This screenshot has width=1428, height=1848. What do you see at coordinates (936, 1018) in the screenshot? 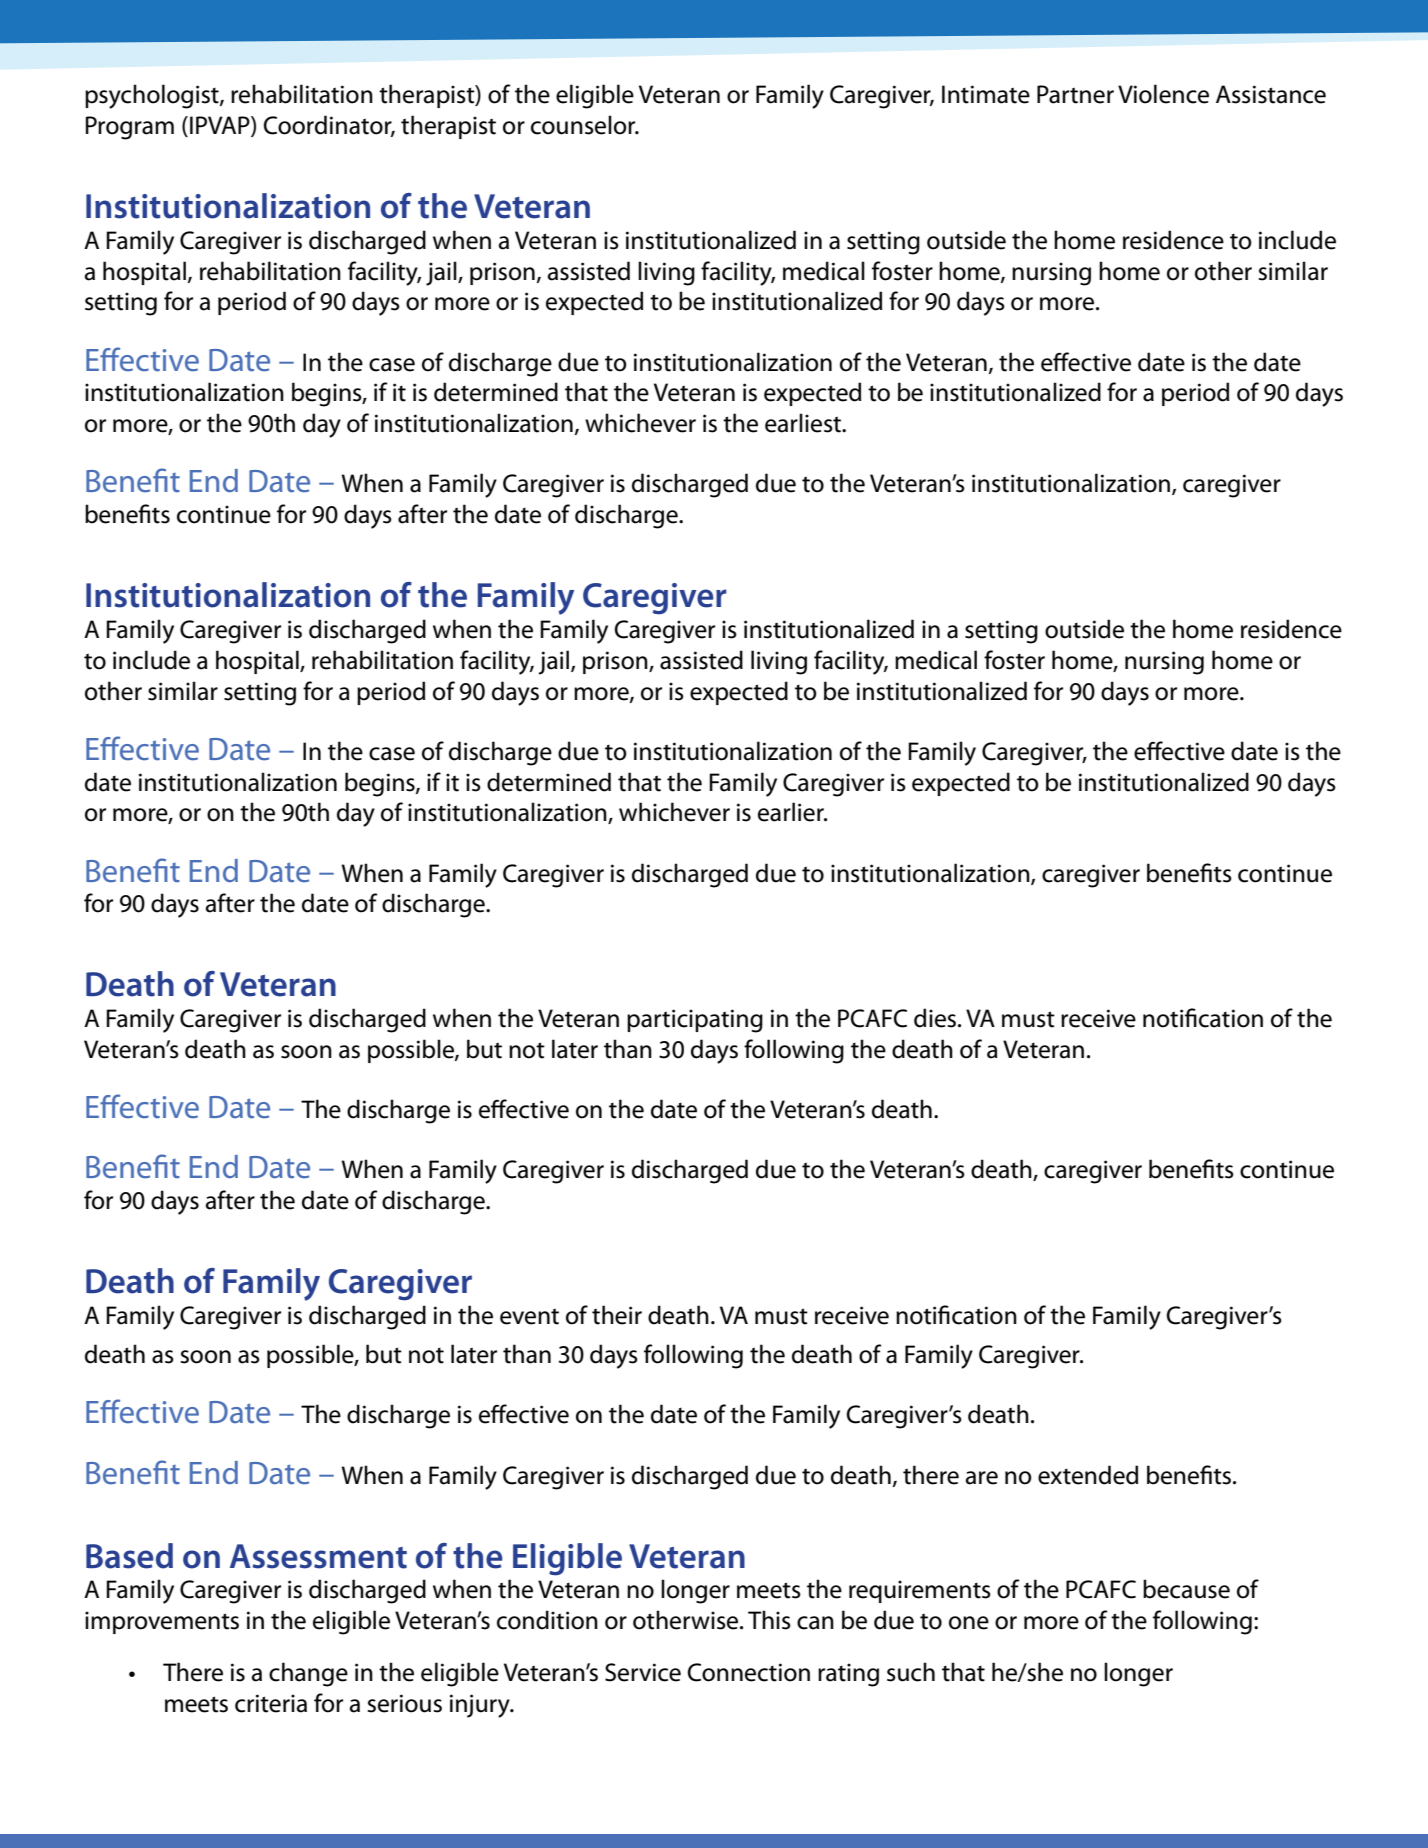
I see `dies` at bounding box center [936, 1018].
